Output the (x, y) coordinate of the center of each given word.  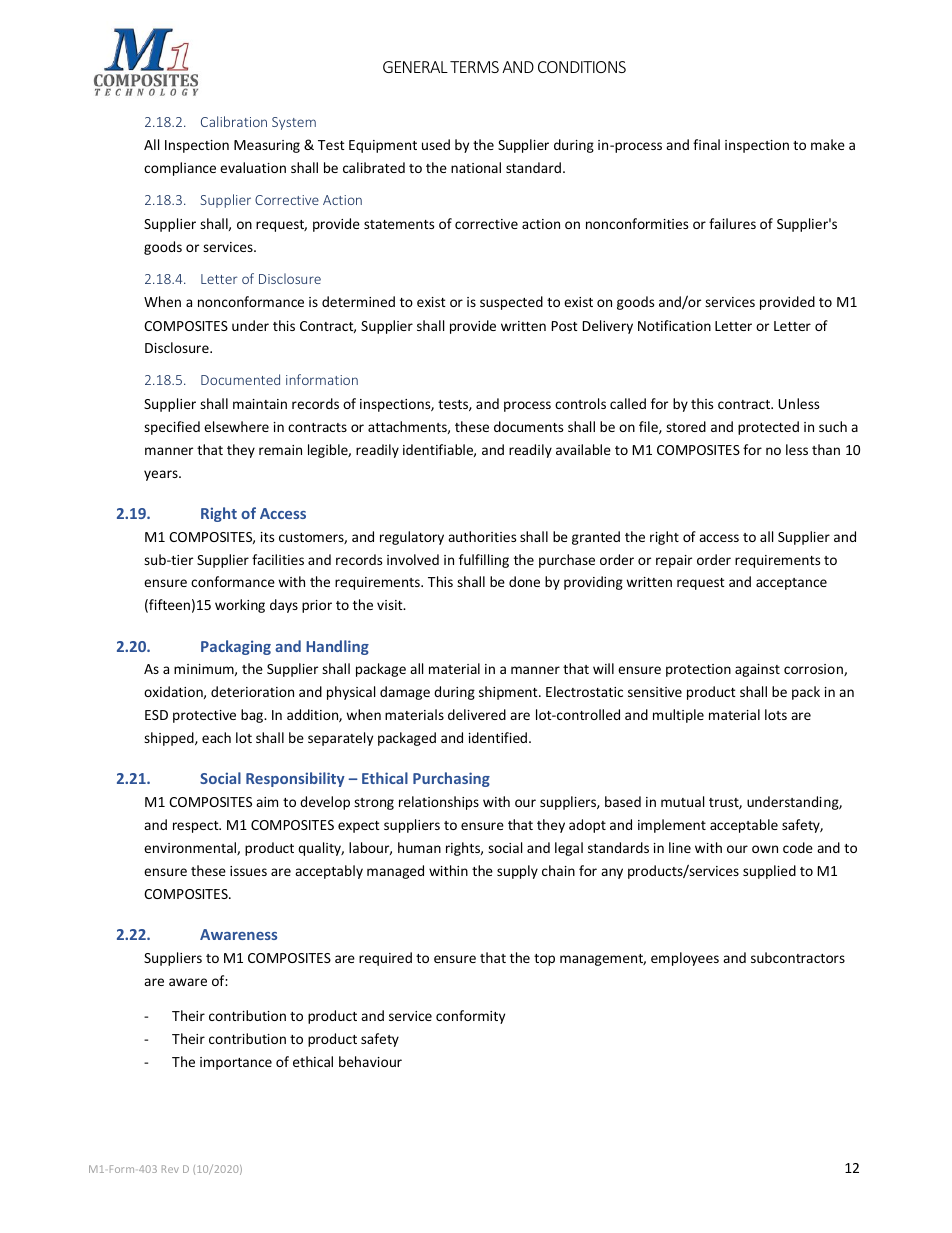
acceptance (791, 584)
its (267, 537)
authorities (482, 536)
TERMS (474, 67)
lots (776, 714)
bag (253, 716)
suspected (511, 303)
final (706, 144)
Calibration (234, 121)
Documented (240, 379)
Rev (170, 1169)
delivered (477, 714)
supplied (769, 872)
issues (248, 871)
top (544, 960)
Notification (674, 325)
